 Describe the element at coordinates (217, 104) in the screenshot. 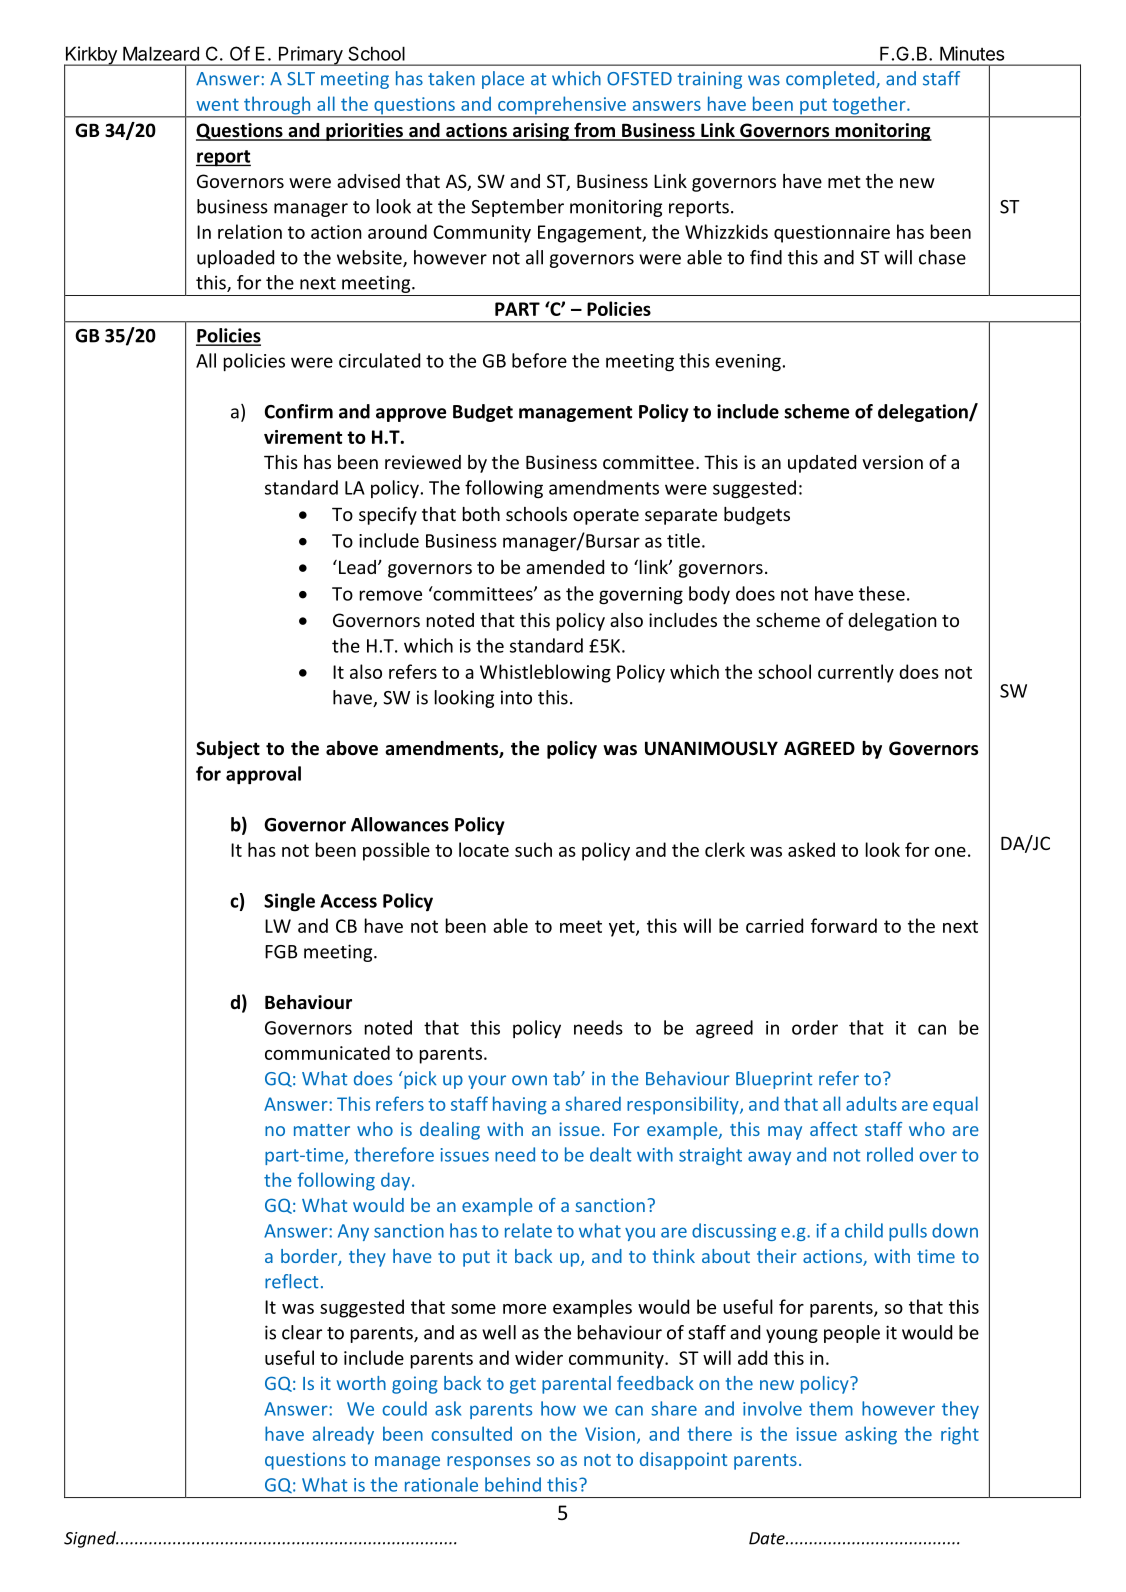

I see `went` at that location.
